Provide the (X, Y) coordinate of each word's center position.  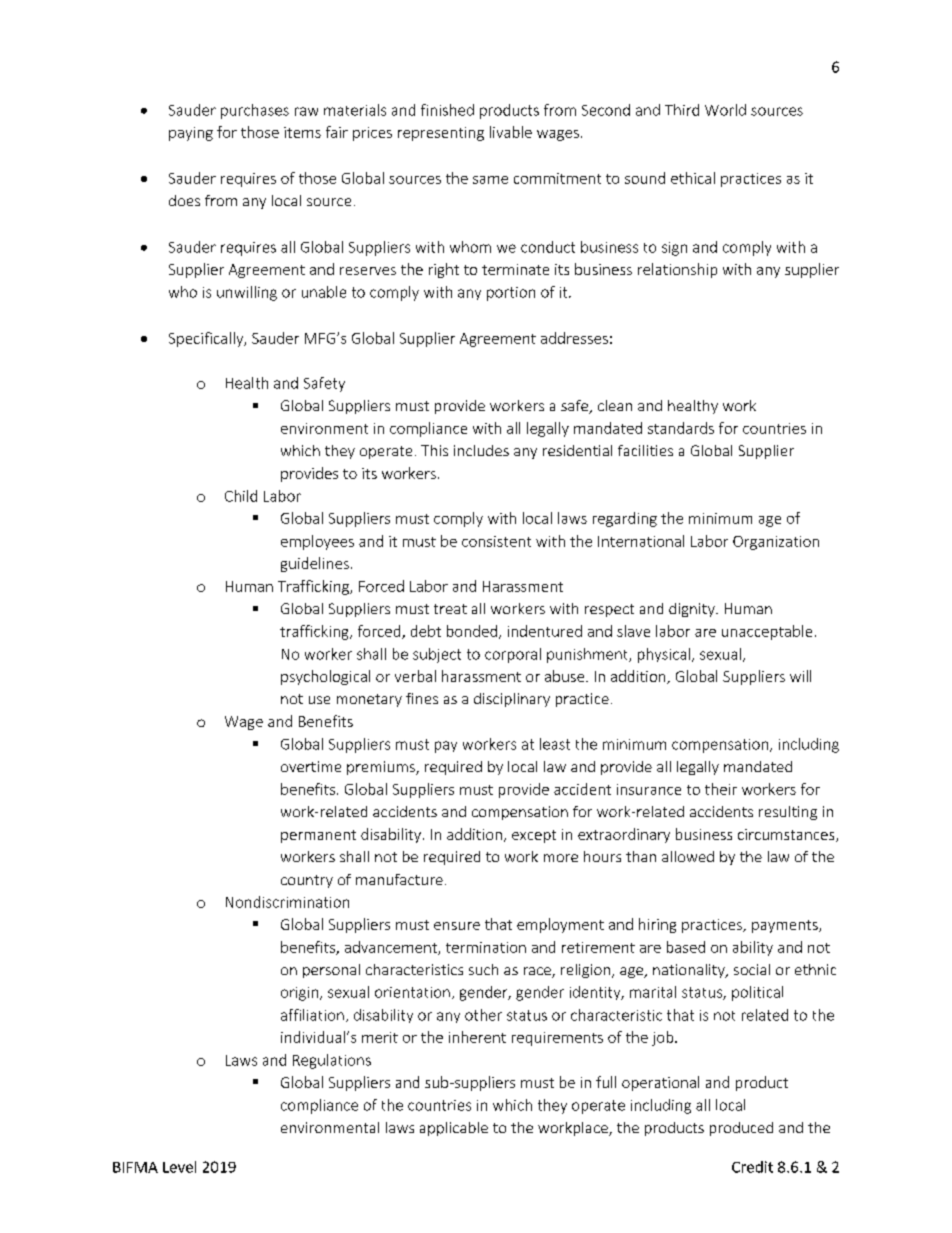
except (534, 836)
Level (179, 1167)
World (725, 110)
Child (241, 496)
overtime (311, 766)
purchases (255, 111)
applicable (454, 1129)
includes (481, 450)
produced (741, 1129)
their (721, 789)
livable (511, 132)
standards (681, 428)
